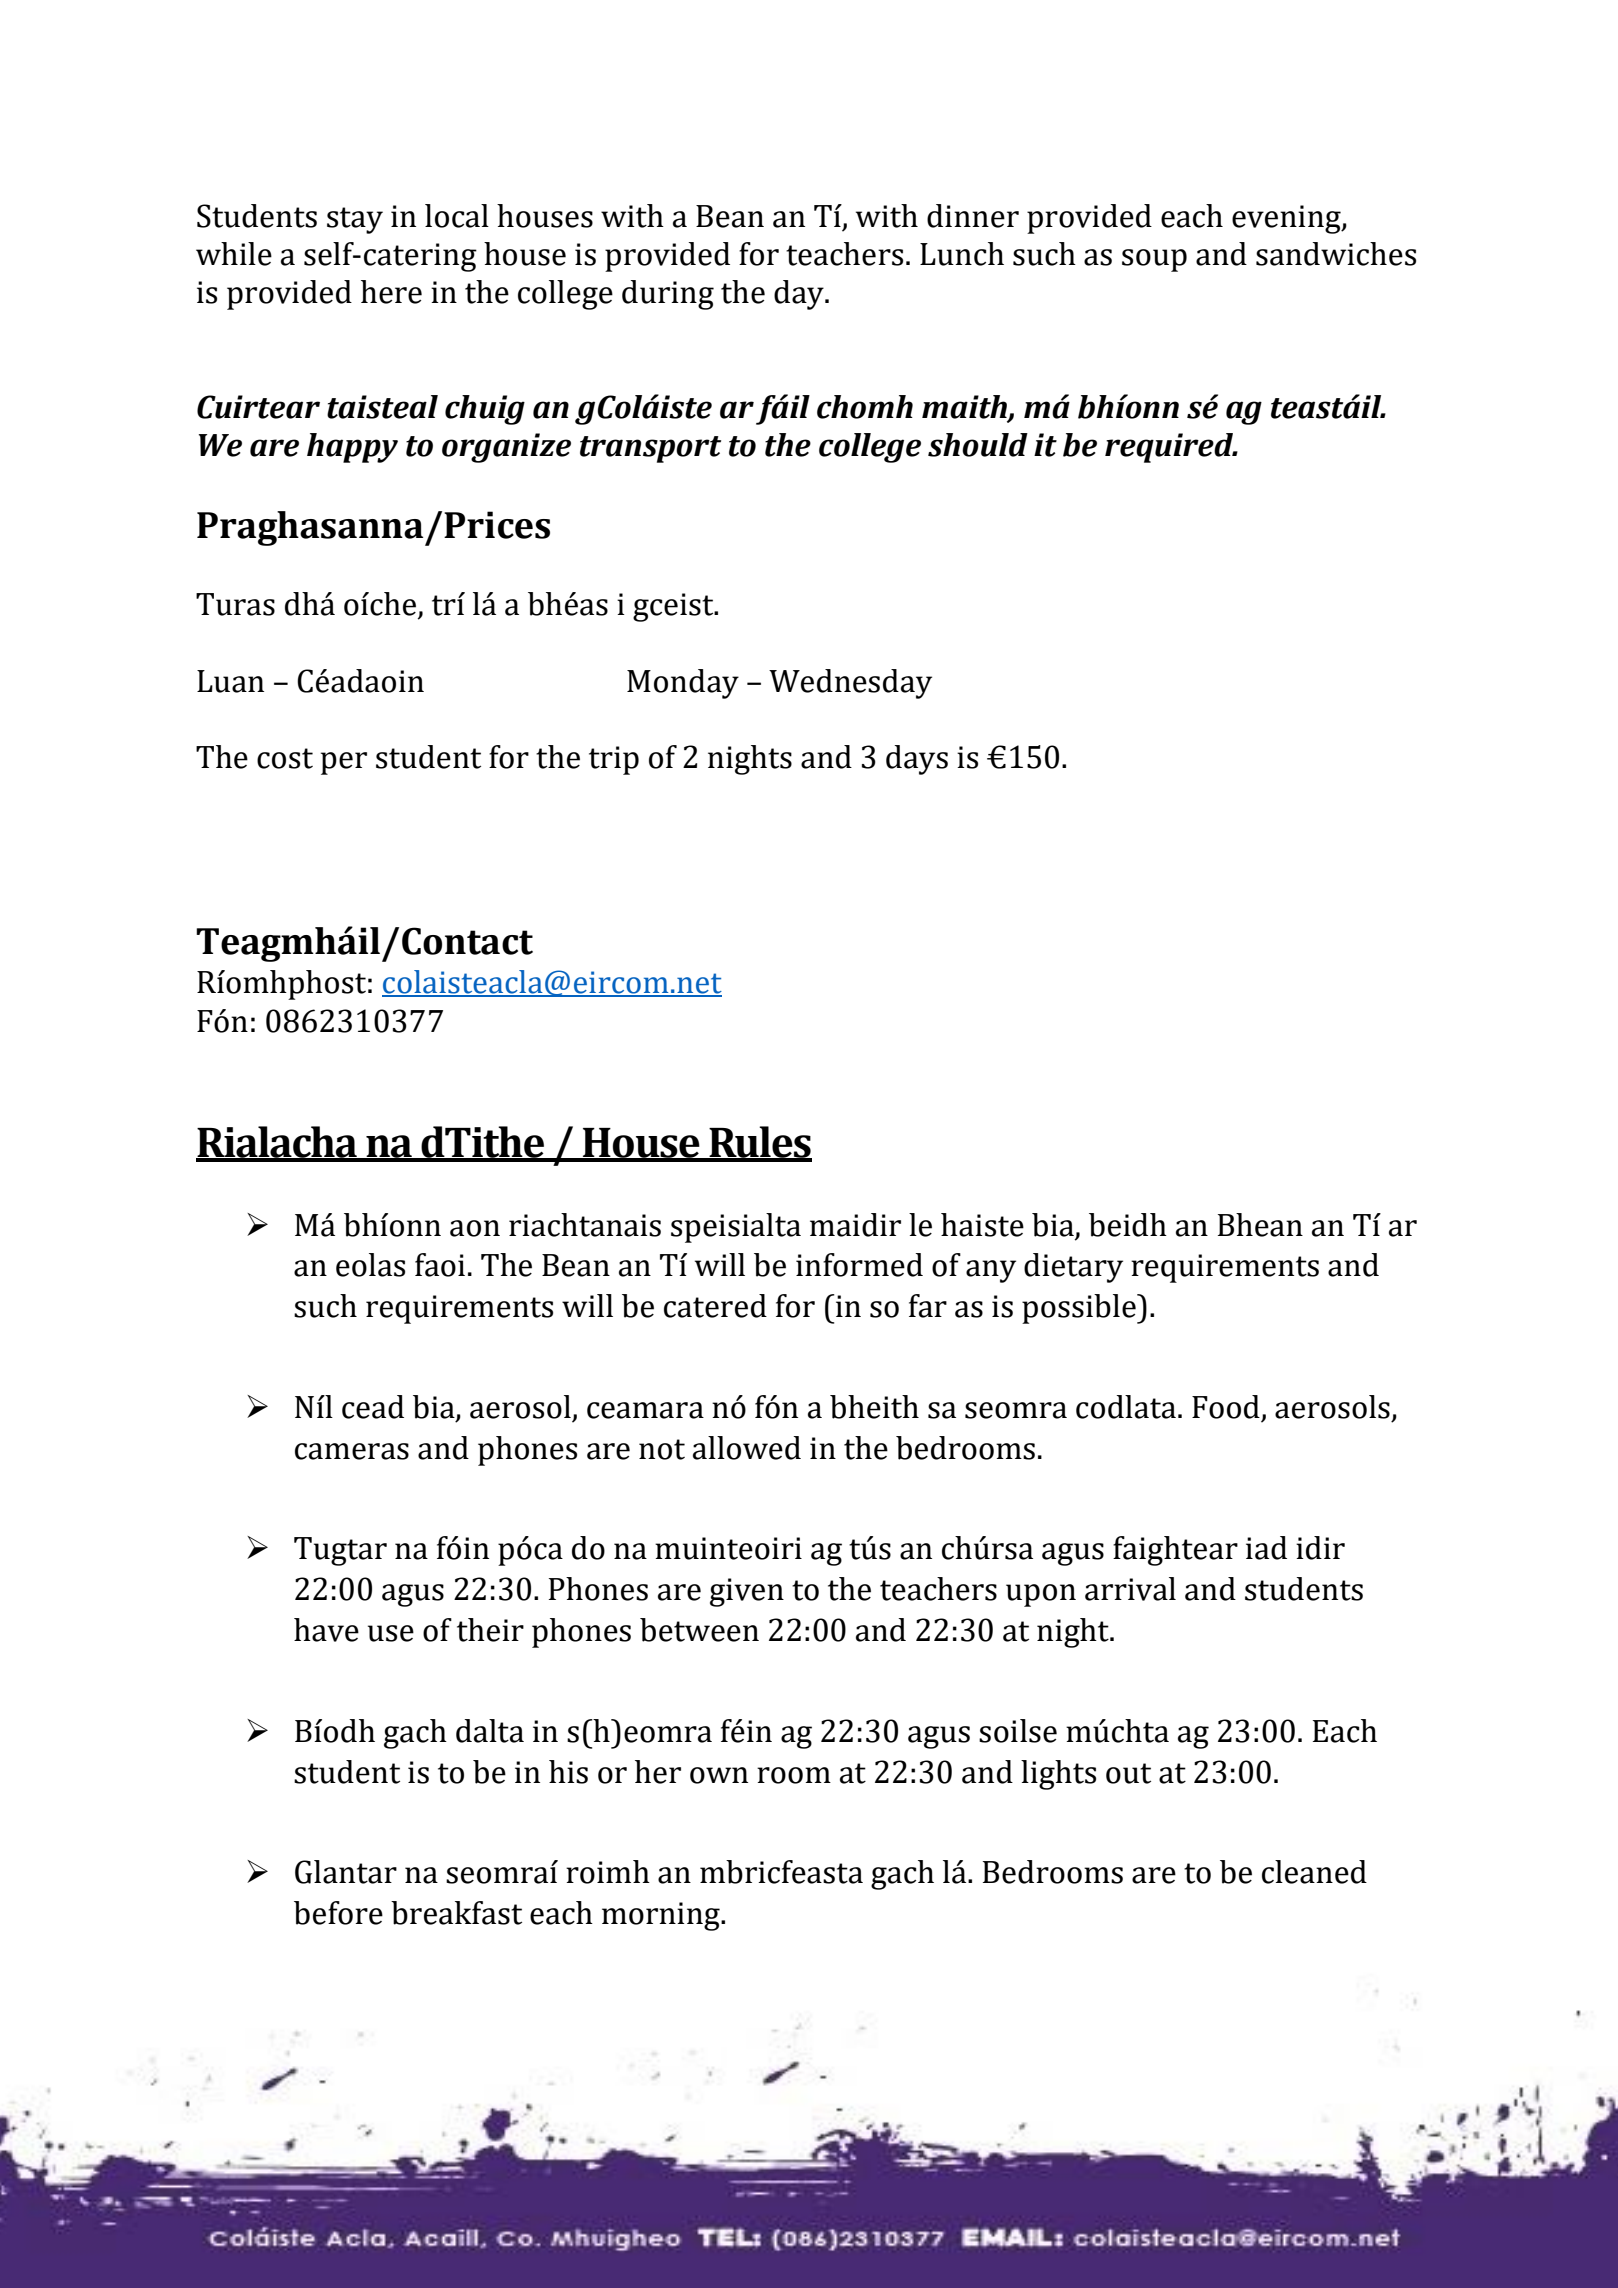 Image resolution: width=1618 pixels, height=2288 pixels. What do you see at coordinates (850, 684) in the screenshot?
I see `Wednesday` at bounding box center [850, 684].
